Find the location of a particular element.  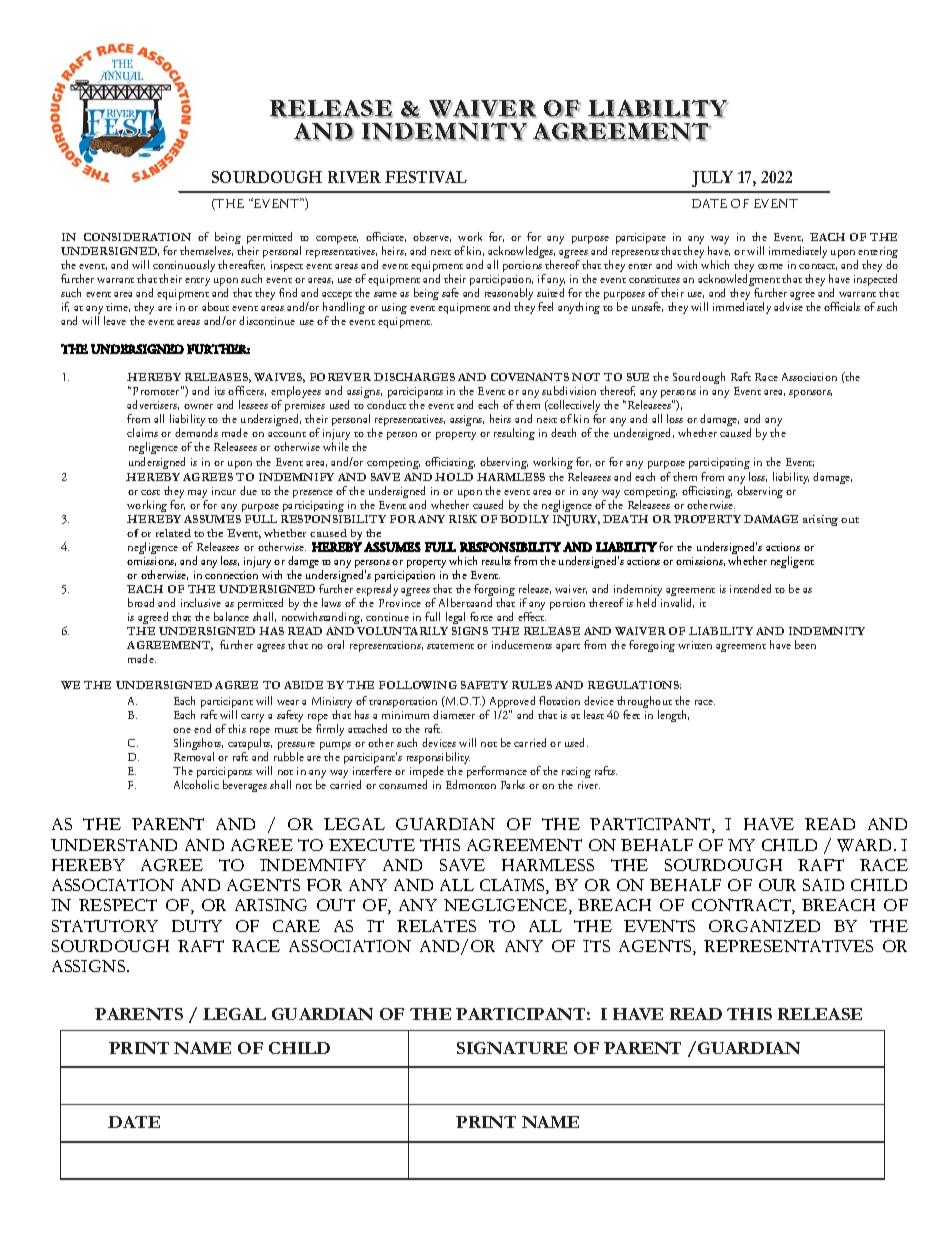

DUTY is located at coordinates (197, 926).
